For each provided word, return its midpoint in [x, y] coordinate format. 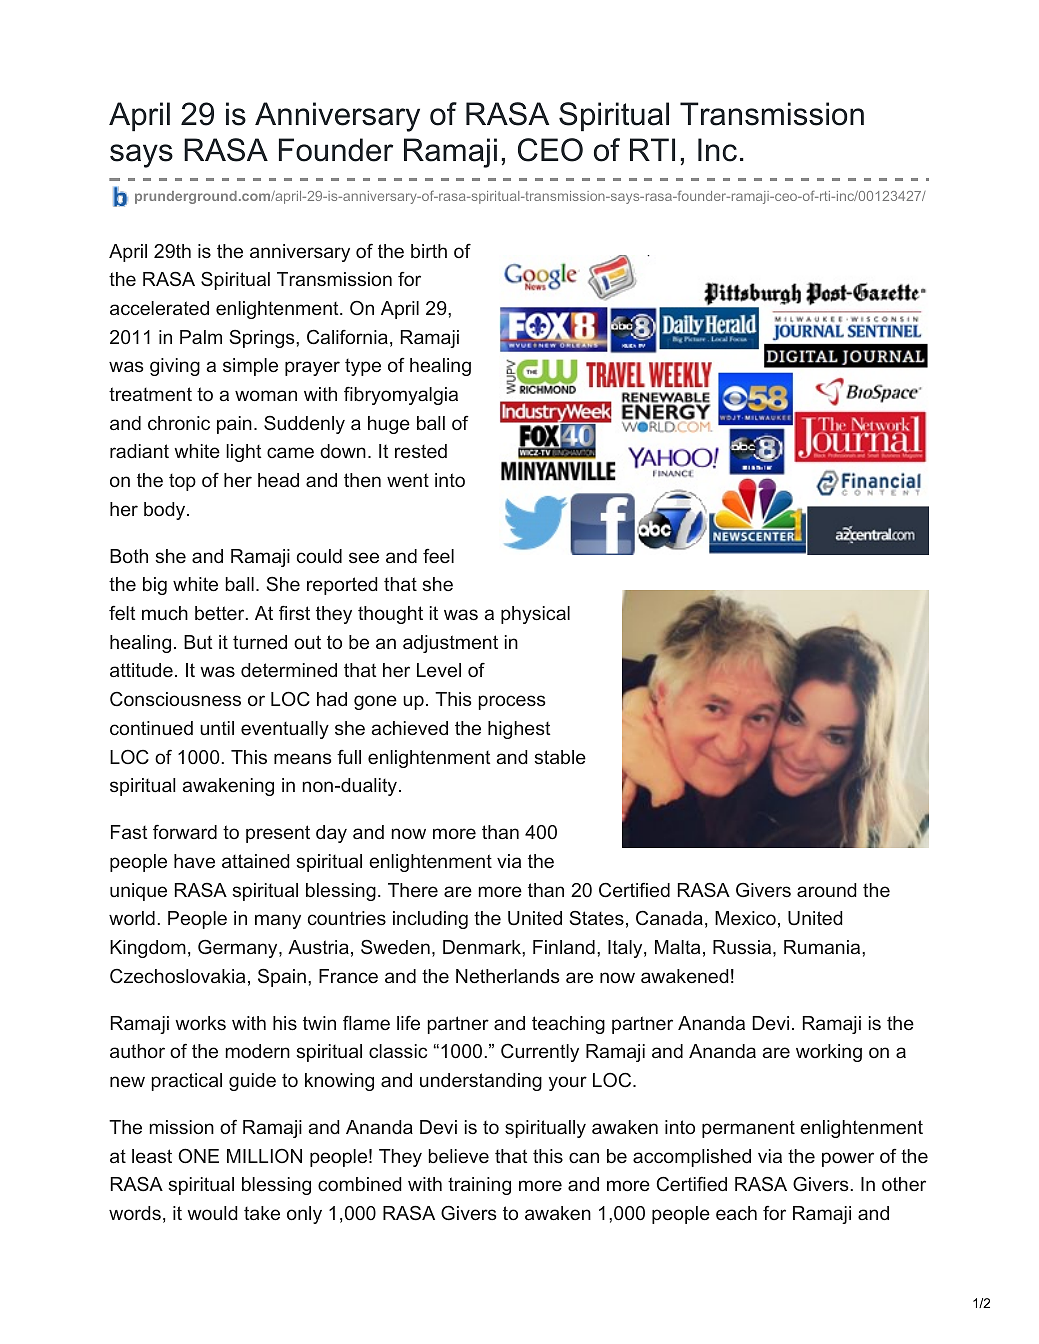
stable [560, 757]
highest [519, 730]
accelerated [159, 308]
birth [429, 251]
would [212, 1213]
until [217, 728]
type [363, 367]
